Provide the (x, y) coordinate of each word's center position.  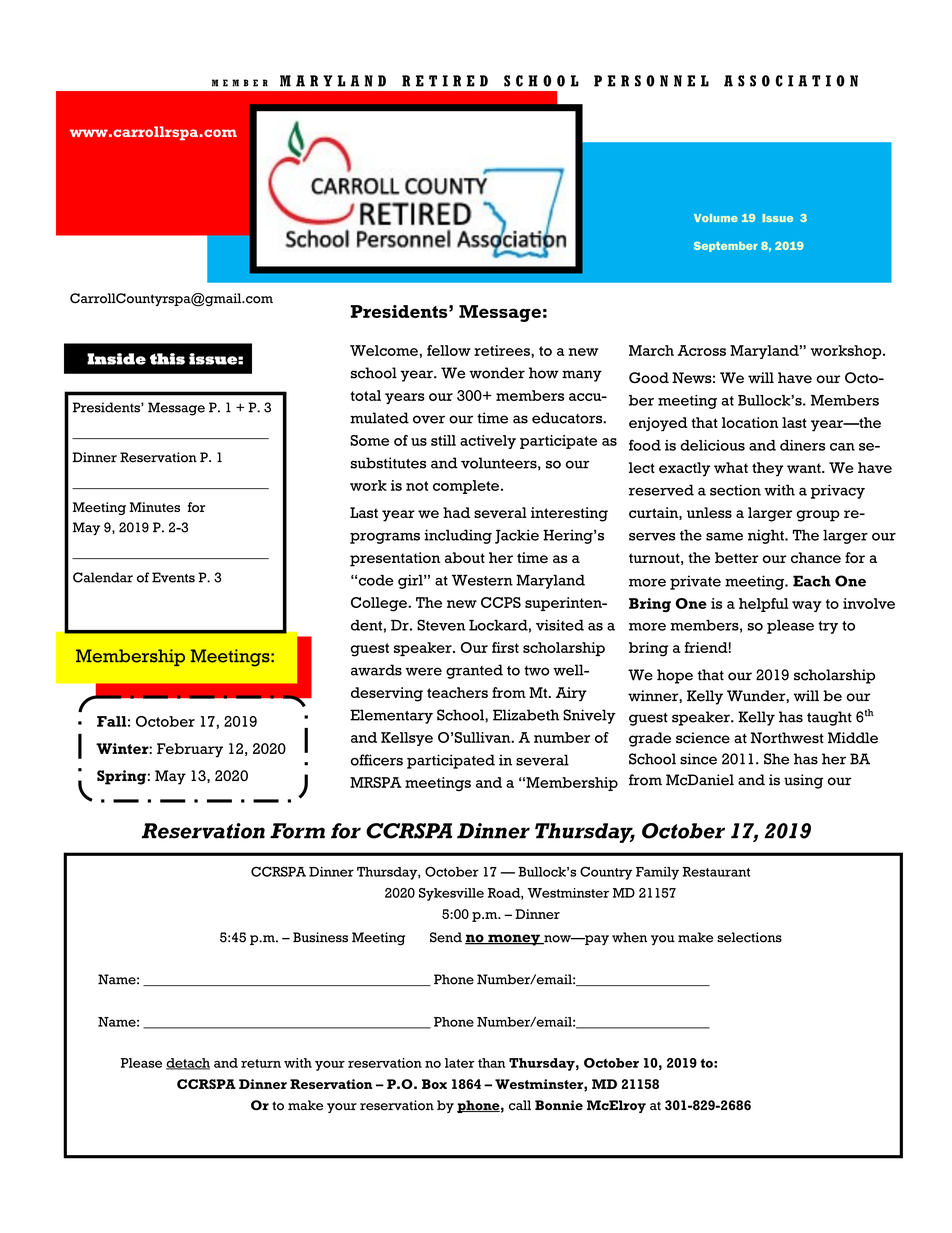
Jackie (517, 536)
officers (377, 760)
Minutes (155, 507)
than (492, 1063)
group (818, 516)
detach (188, 1064)
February (190, 750)
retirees (503, 351)
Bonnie (559, 1105)
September (726, 247)
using (803, 781)
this (167, 359)
